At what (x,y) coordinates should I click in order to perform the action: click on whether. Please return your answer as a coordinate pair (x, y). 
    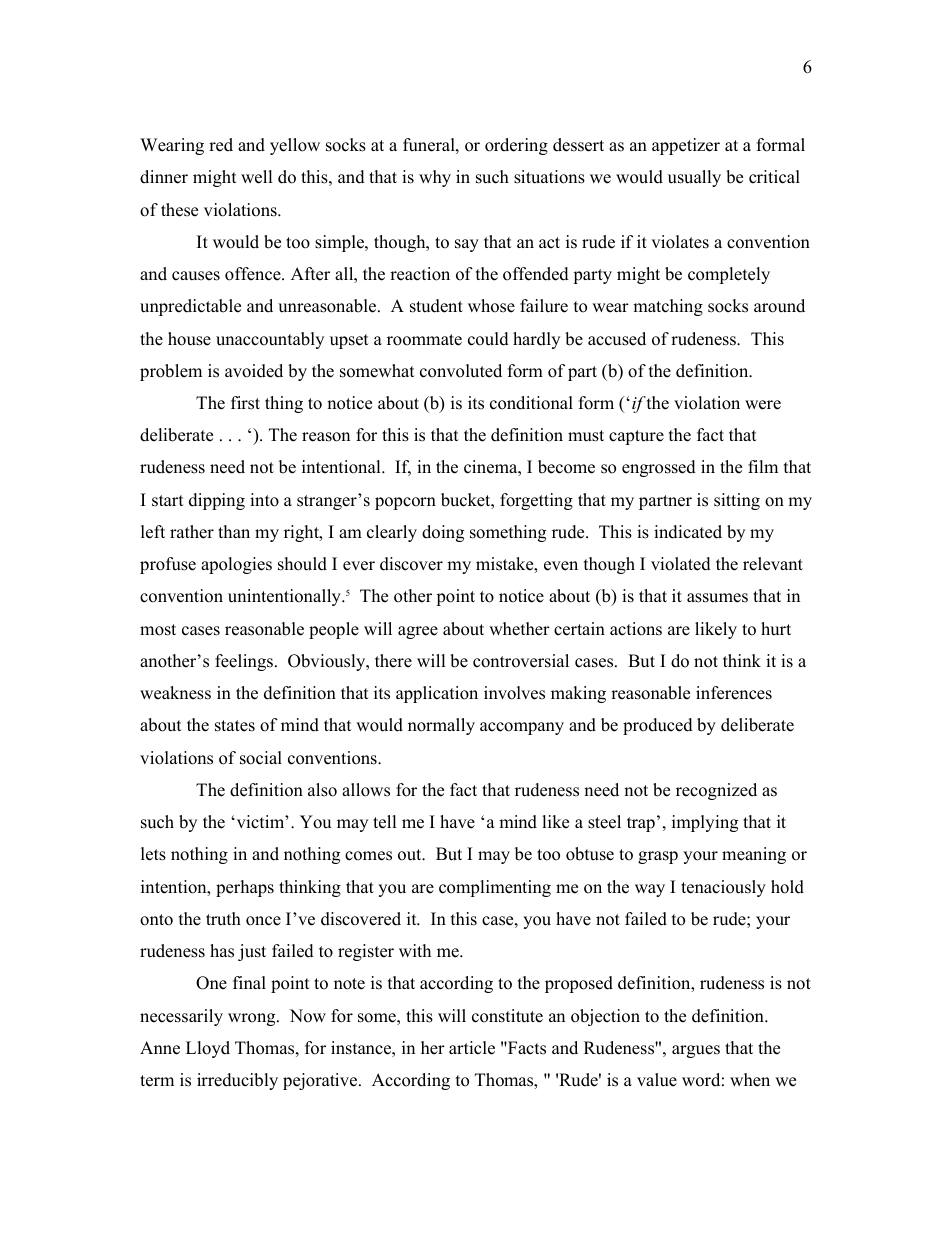
    Looking at the image, I should click on (519, 629).
